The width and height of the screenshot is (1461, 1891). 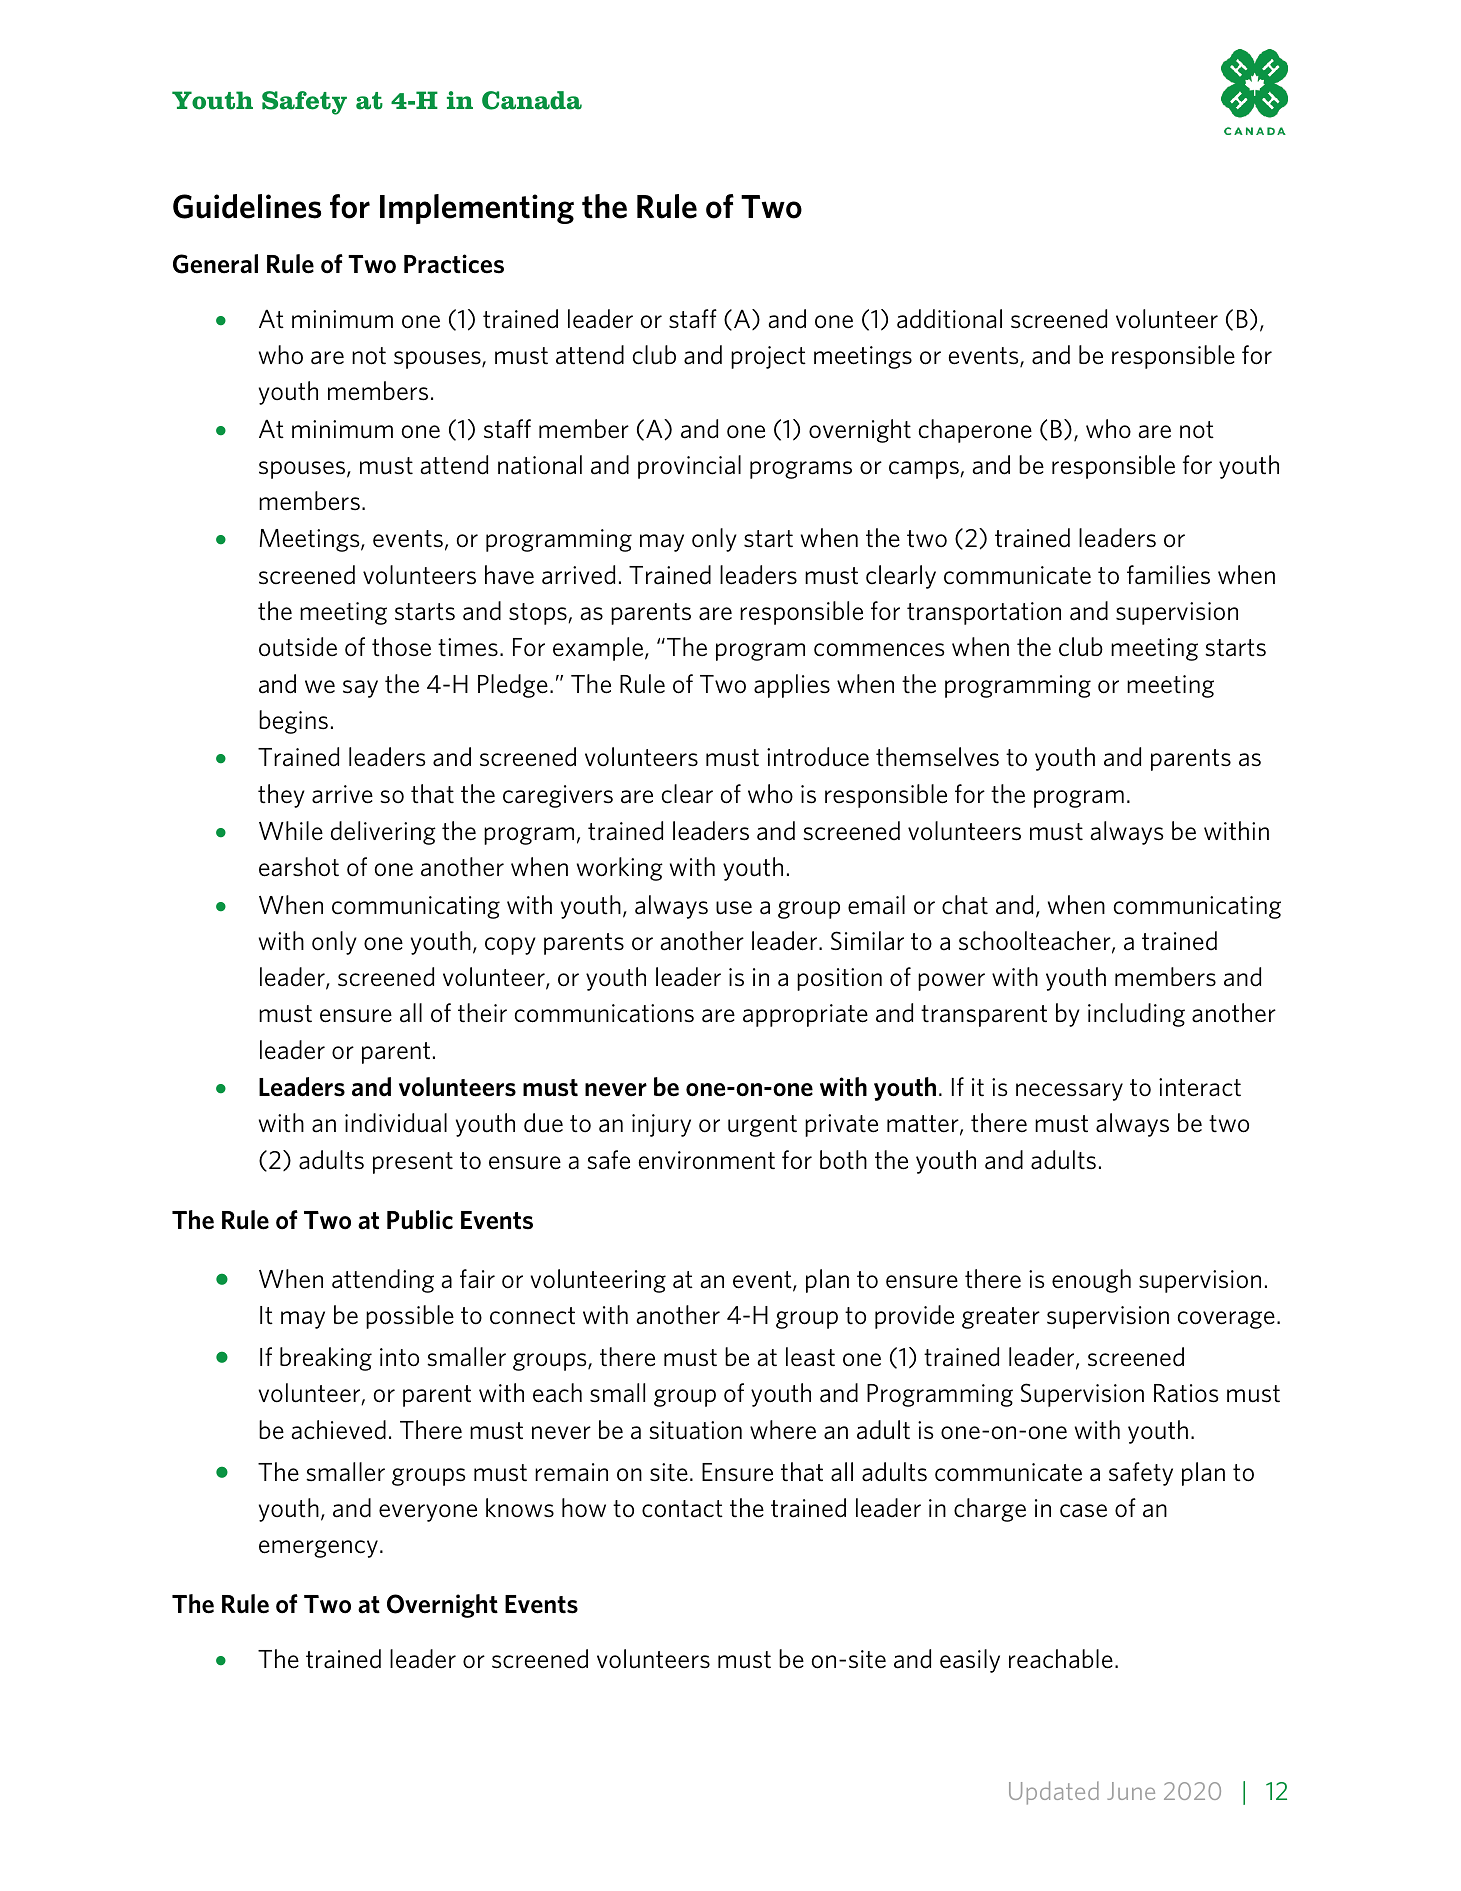 I want to click on applies, so click(x=792, y=686).
